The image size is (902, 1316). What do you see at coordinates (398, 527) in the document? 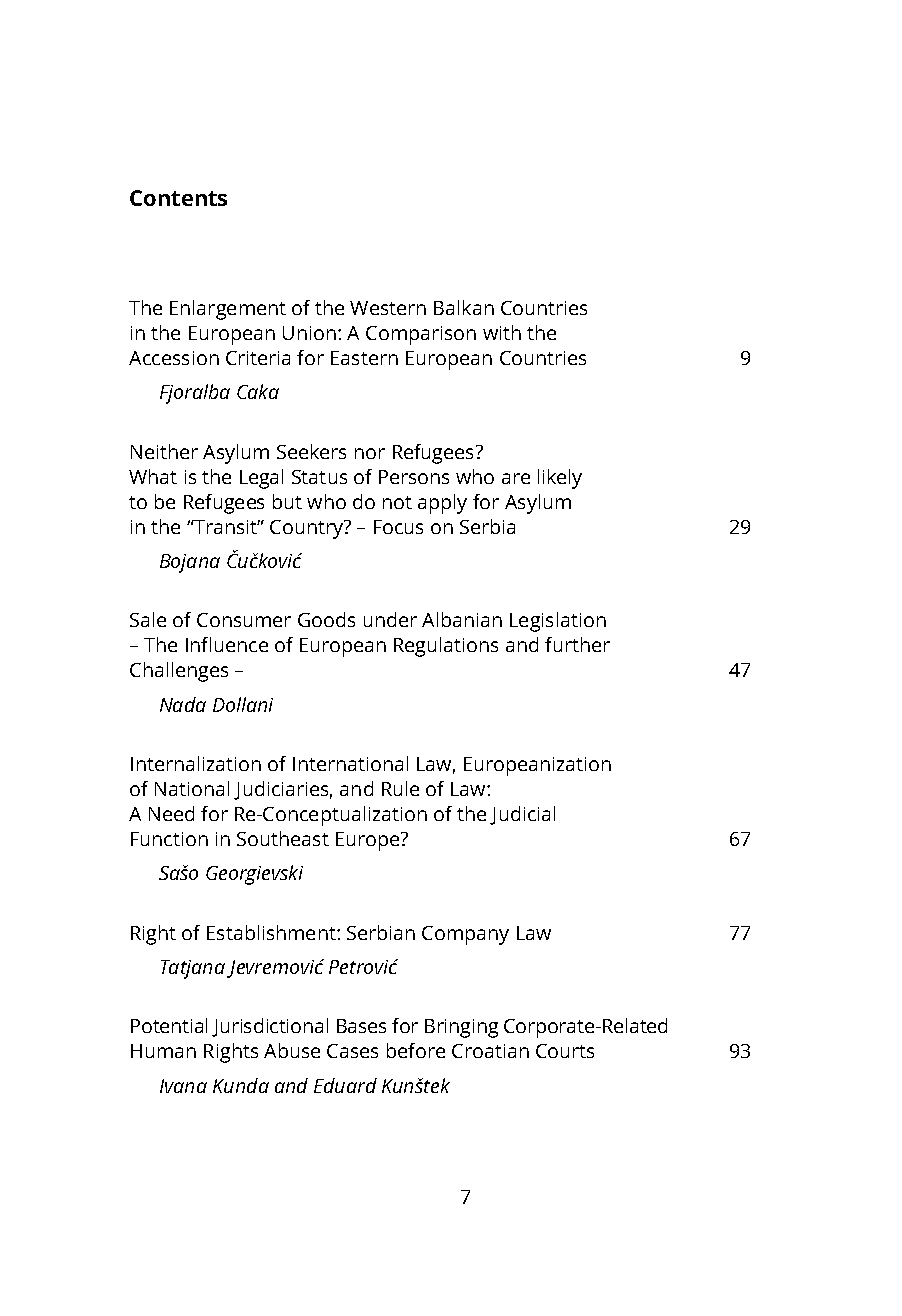
I see `Focus` at bounding box center [398, 527].
